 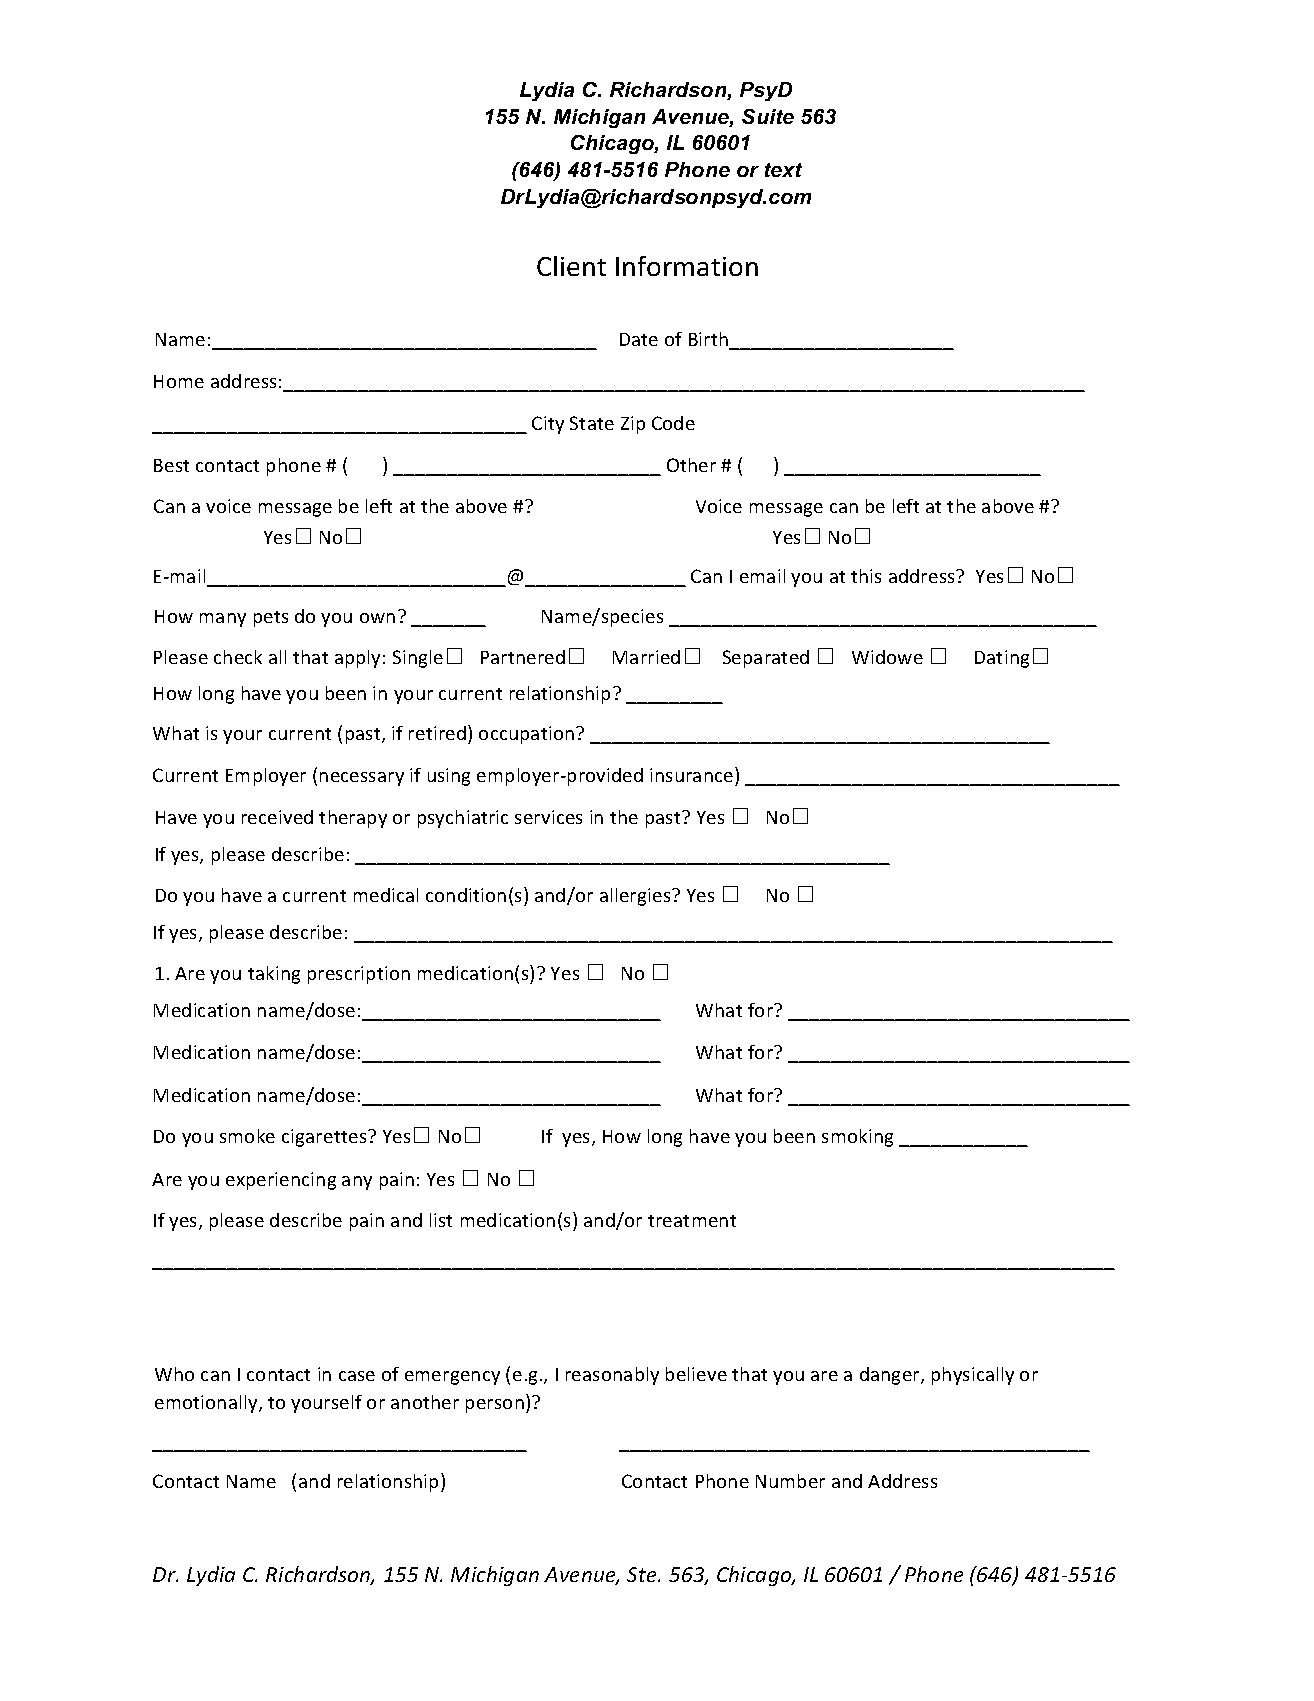 What do you see at coordinates (281, 1181) in the page?
I see `experiencing` at bounding box center [281, 1181].
